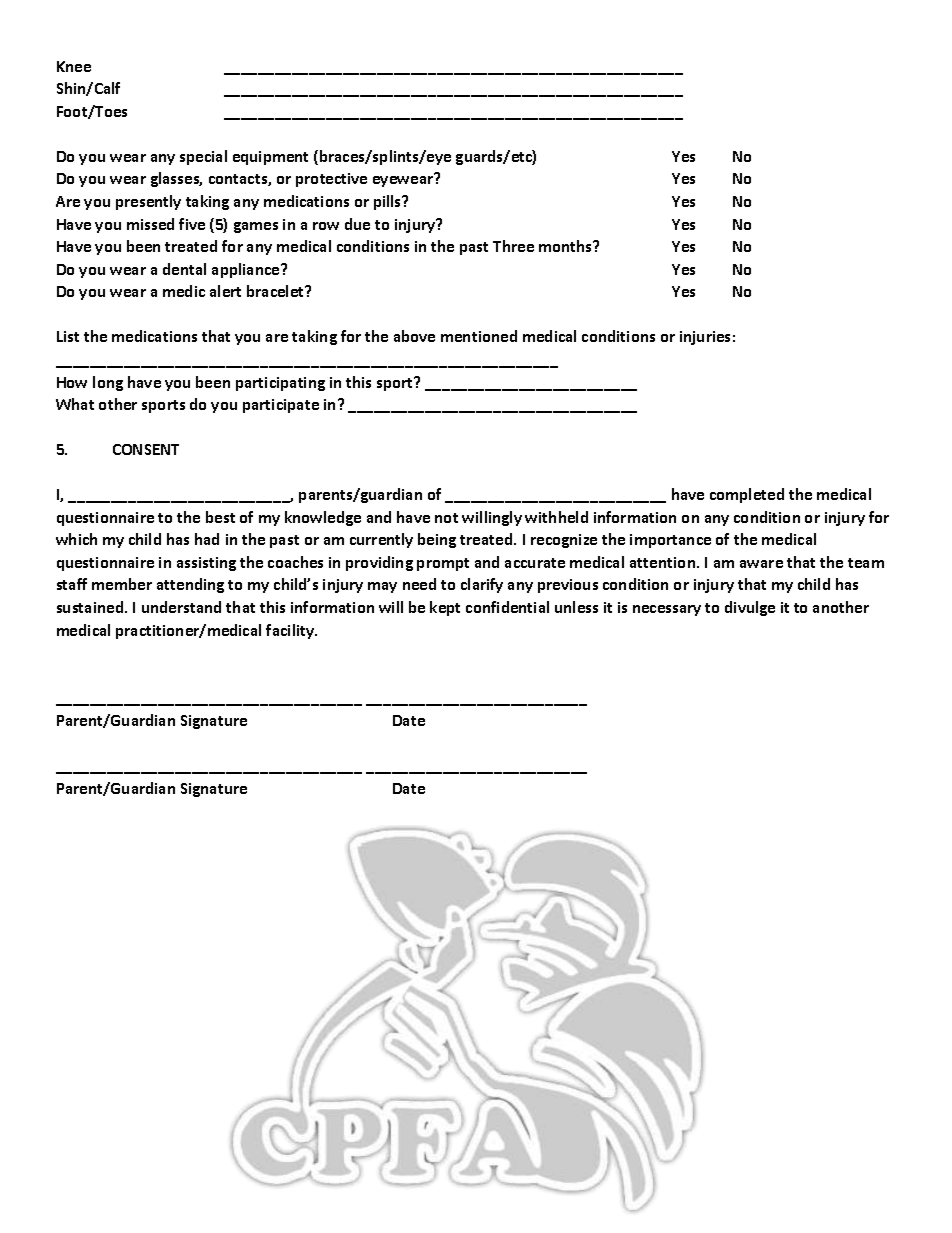 The height and width of the document is (1233, 952). Describe the element at coordinates (74, 66) in the document. I see `Knee` at that location.
